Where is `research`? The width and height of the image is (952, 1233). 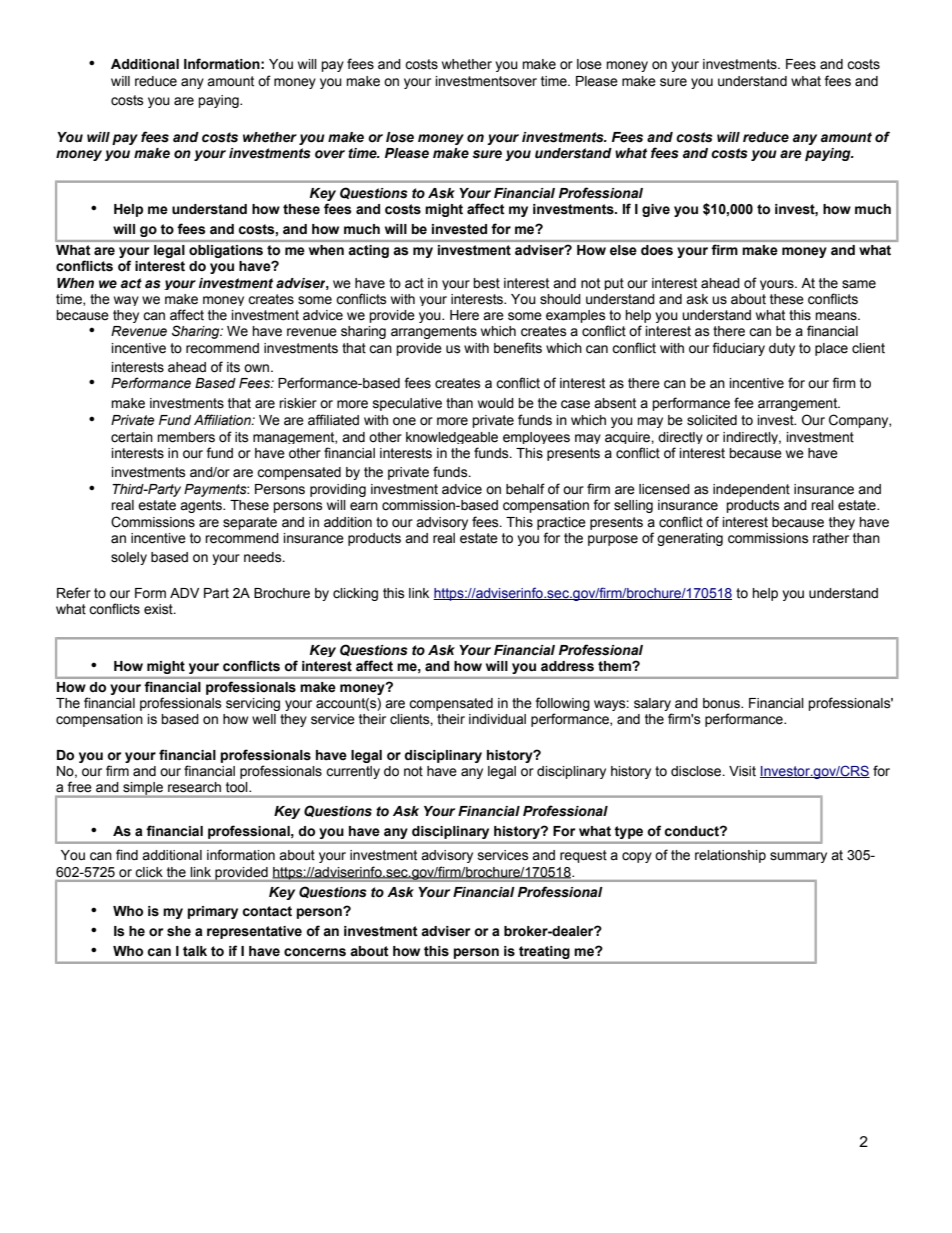
research is located at coordinates (194, 787).
